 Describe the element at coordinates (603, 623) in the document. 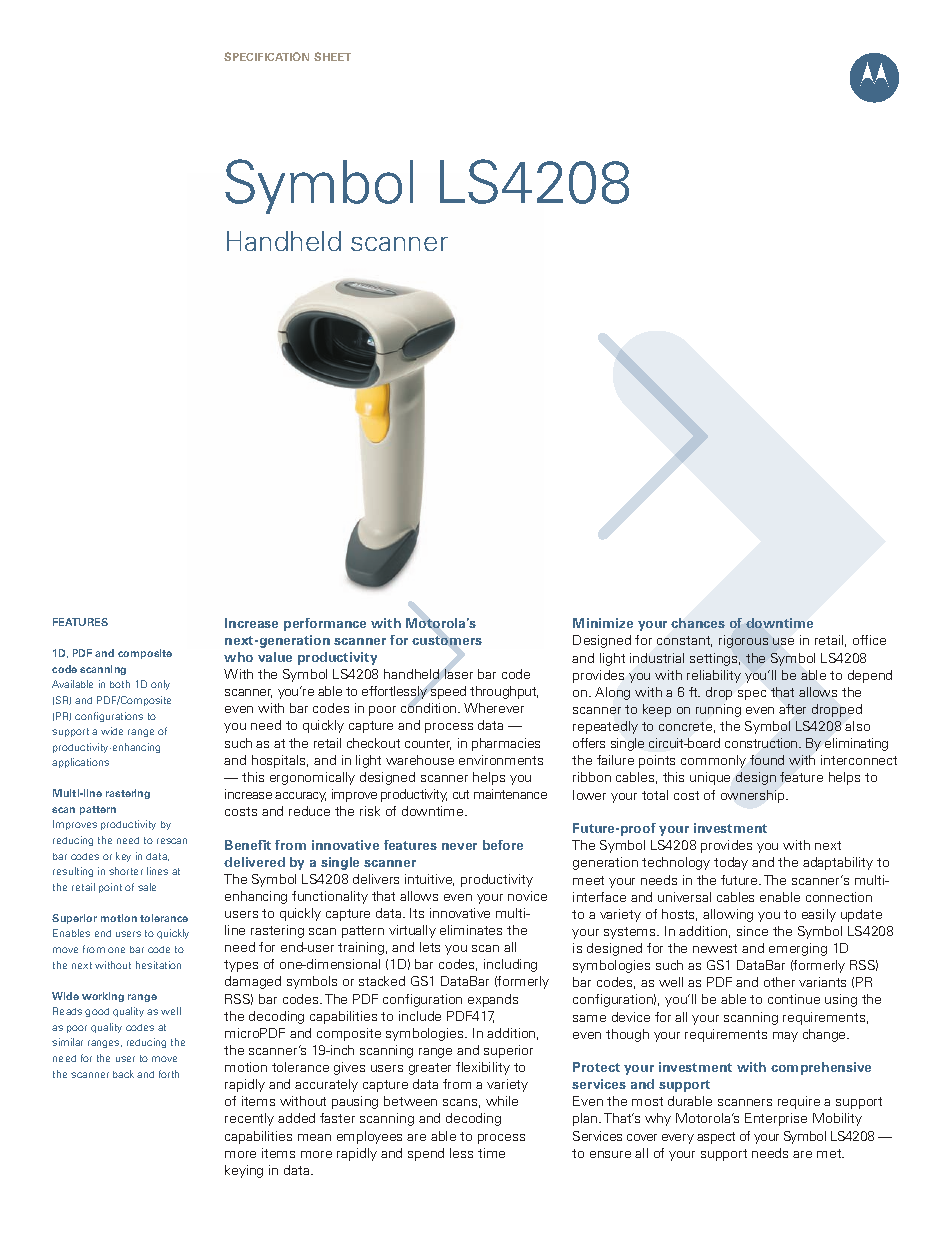

I see `Minimize` at that location.
